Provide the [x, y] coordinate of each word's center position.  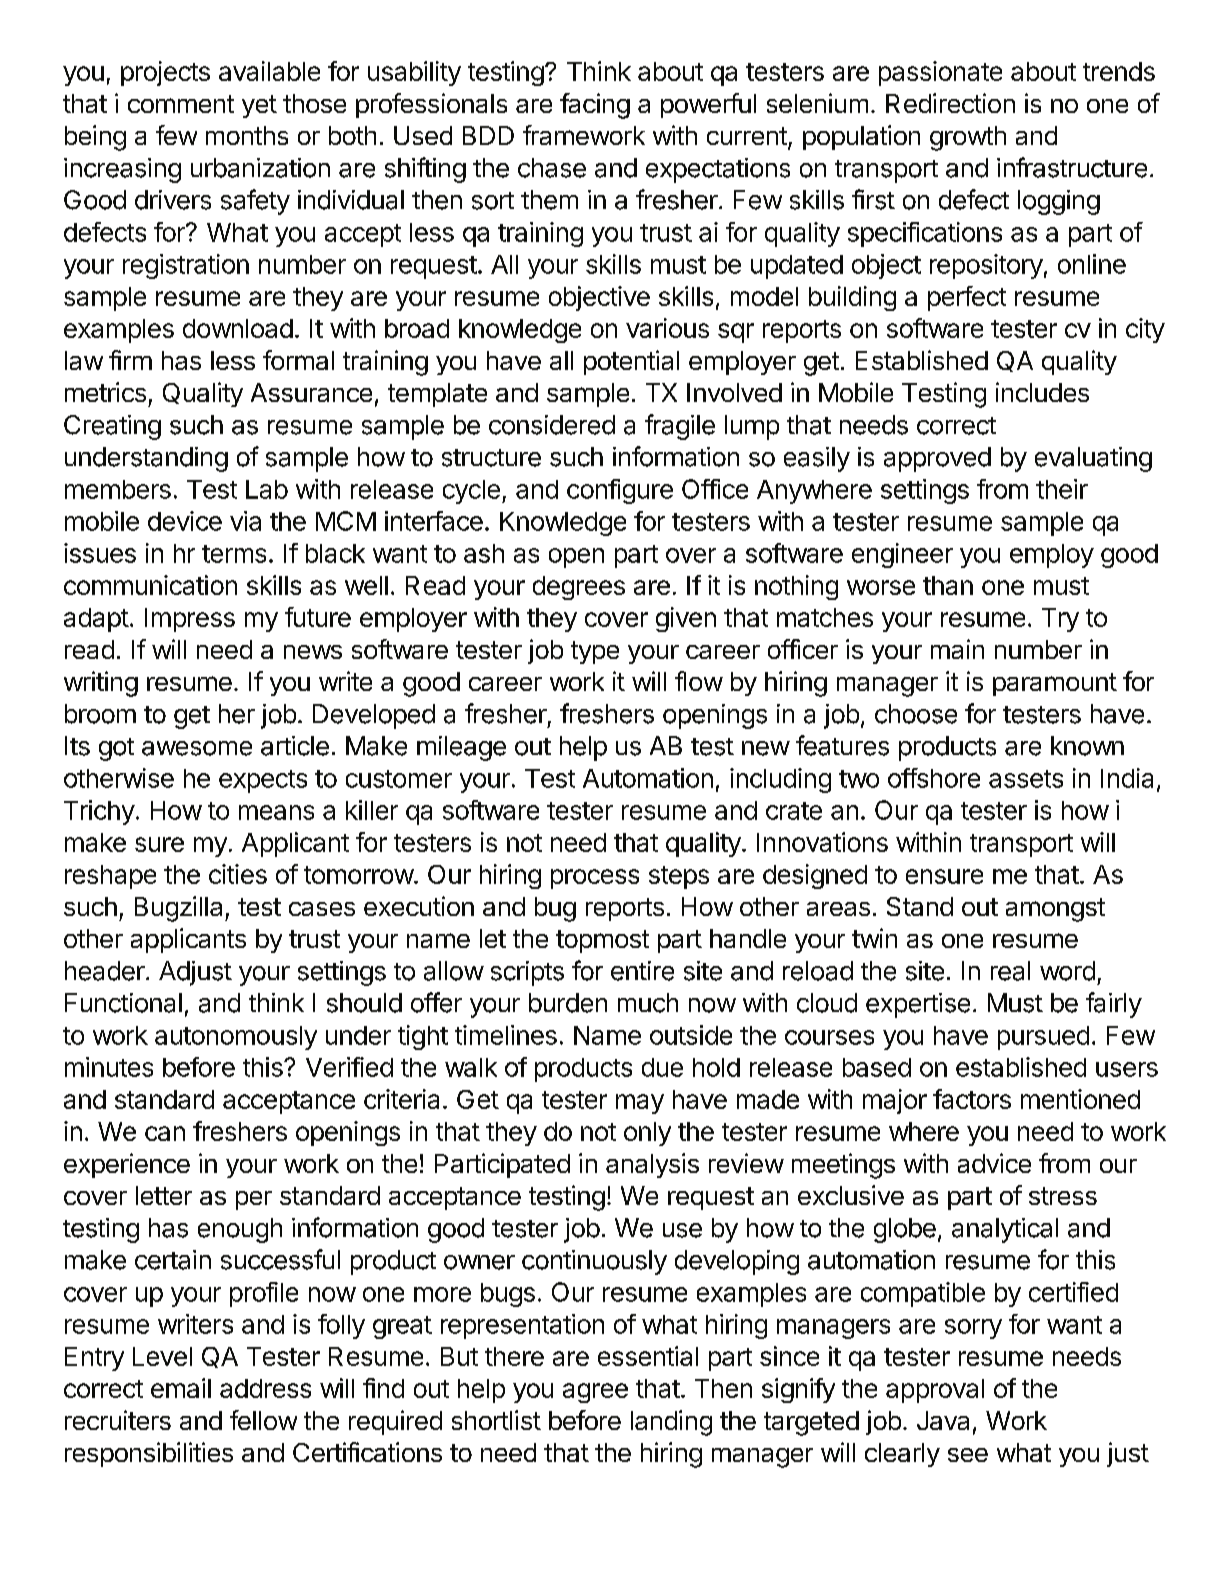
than [948, 585]
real [1010, 971]
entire [642, 971]
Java [943, 1420]
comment [181, 104]
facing [595, 106]
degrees [579, 588]
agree [595, 1393]
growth [968, 138]
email [181, 1388]
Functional [123, 1003]
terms [234, 554]
